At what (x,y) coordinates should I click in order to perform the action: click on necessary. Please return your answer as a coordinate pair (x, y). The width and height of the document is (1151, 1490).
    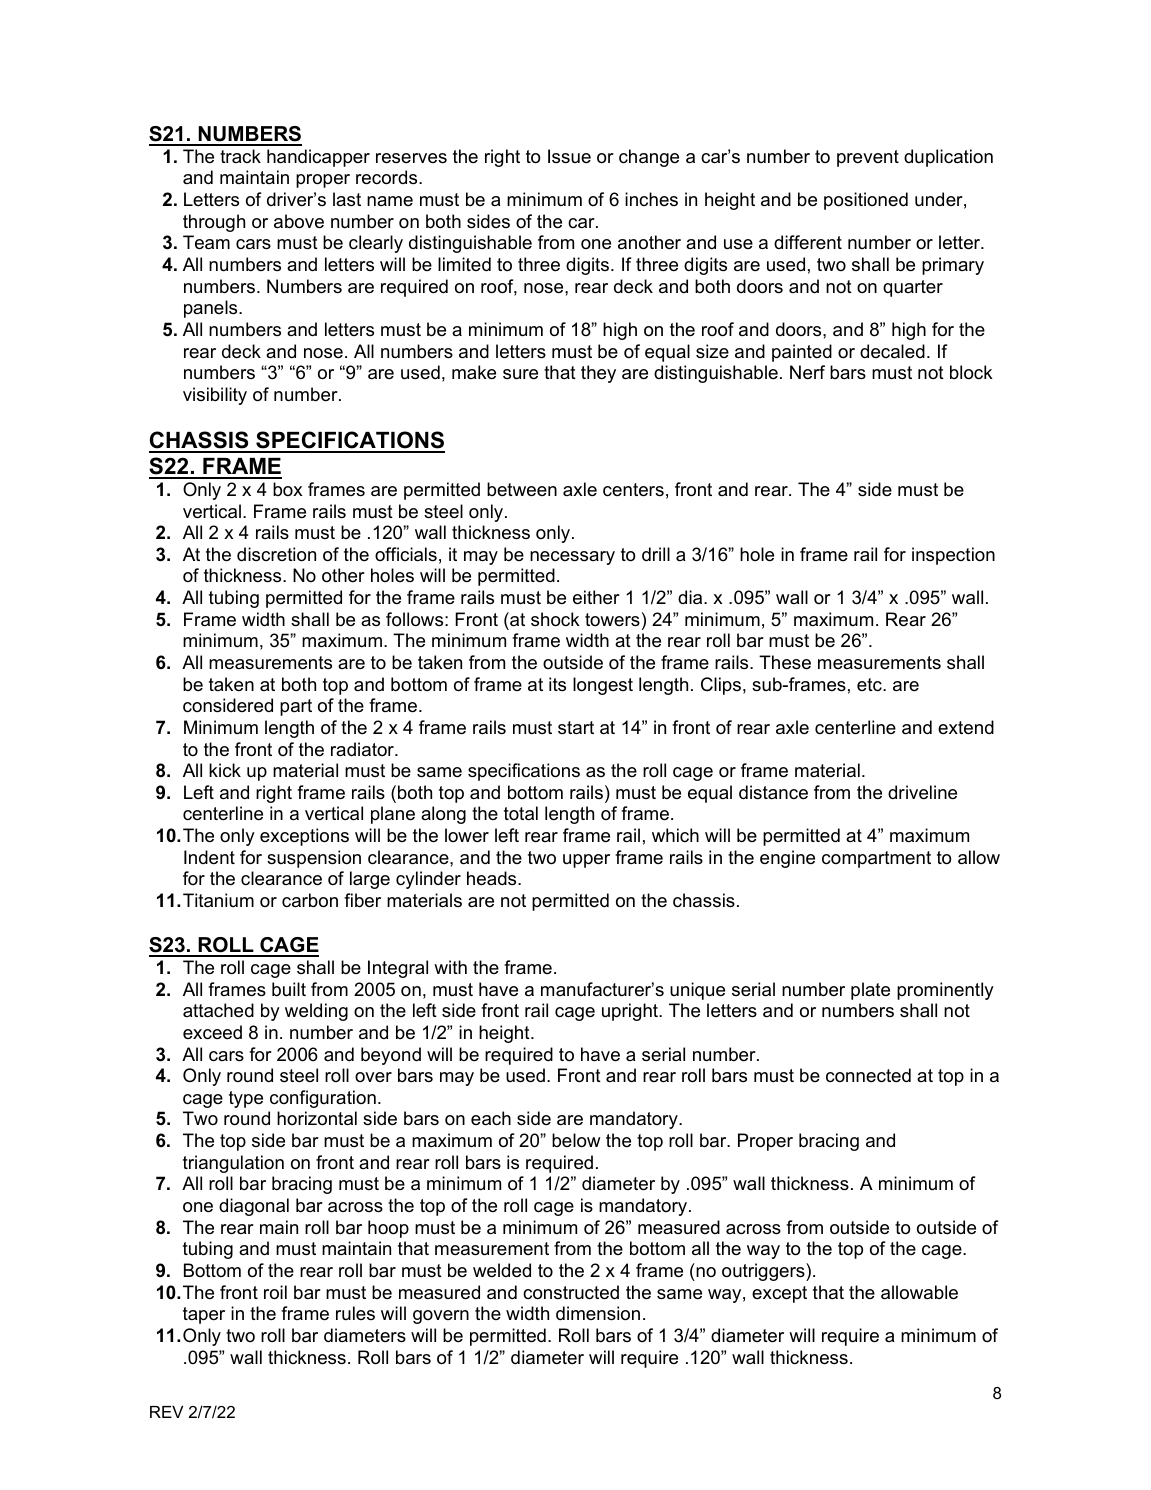
    Looking at the image, I should click on (572, 558).
